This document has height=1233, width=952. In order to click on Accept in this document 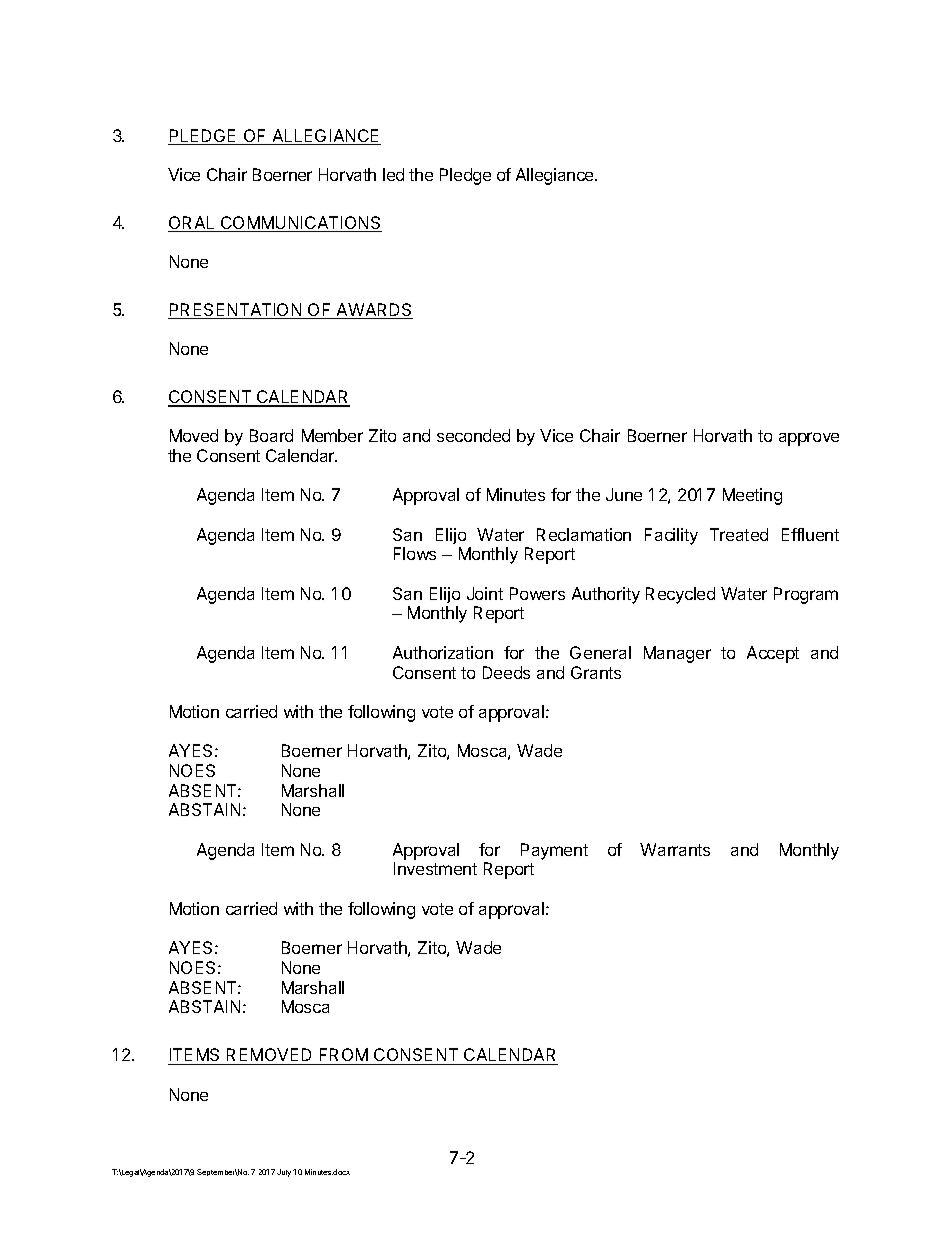, I will do `click(773, 654)`.
